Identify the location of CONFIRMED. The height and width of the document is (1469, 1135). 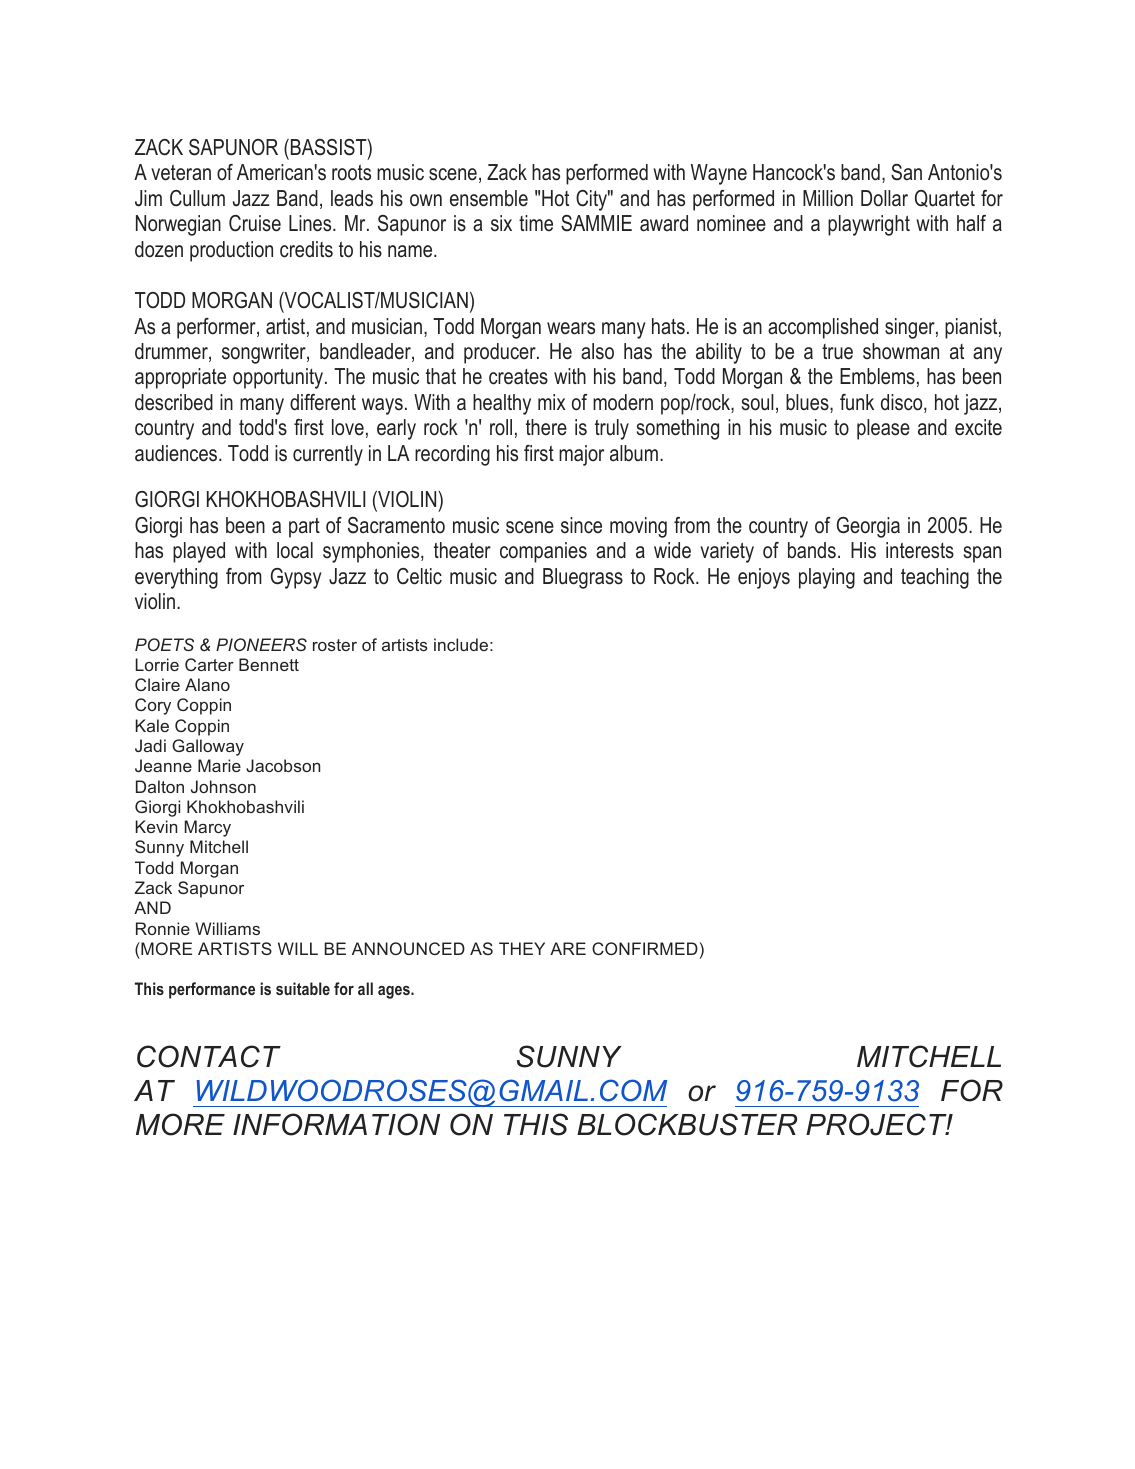
(645, 948).
